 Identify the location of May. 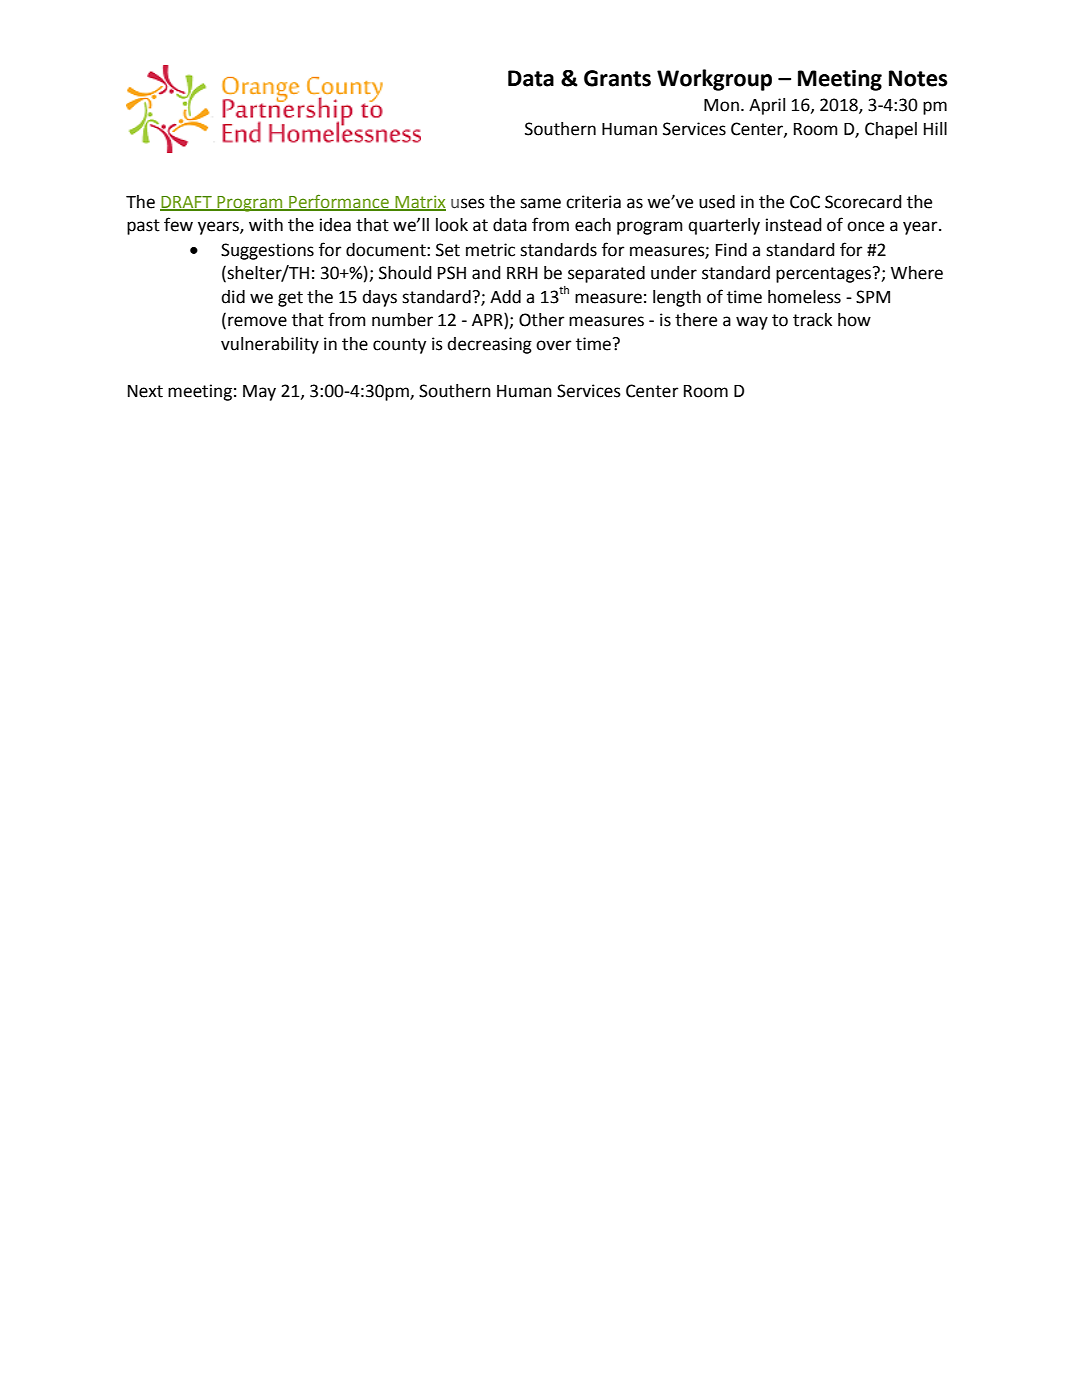
(259, 393).
